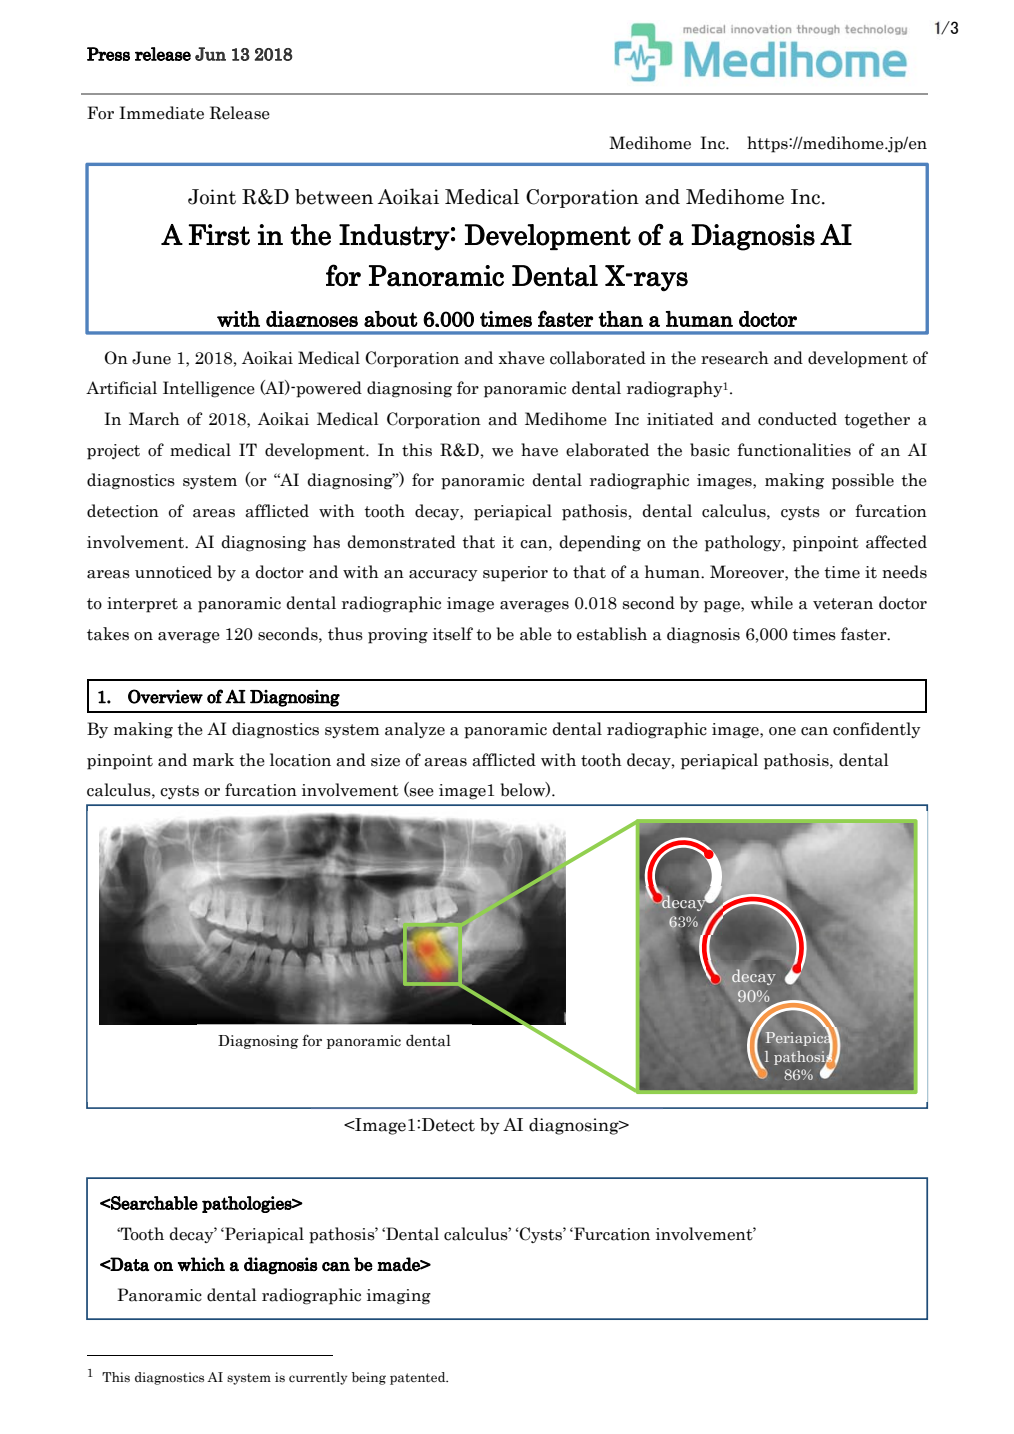  I want to click on confidently, so click(877, 730).
